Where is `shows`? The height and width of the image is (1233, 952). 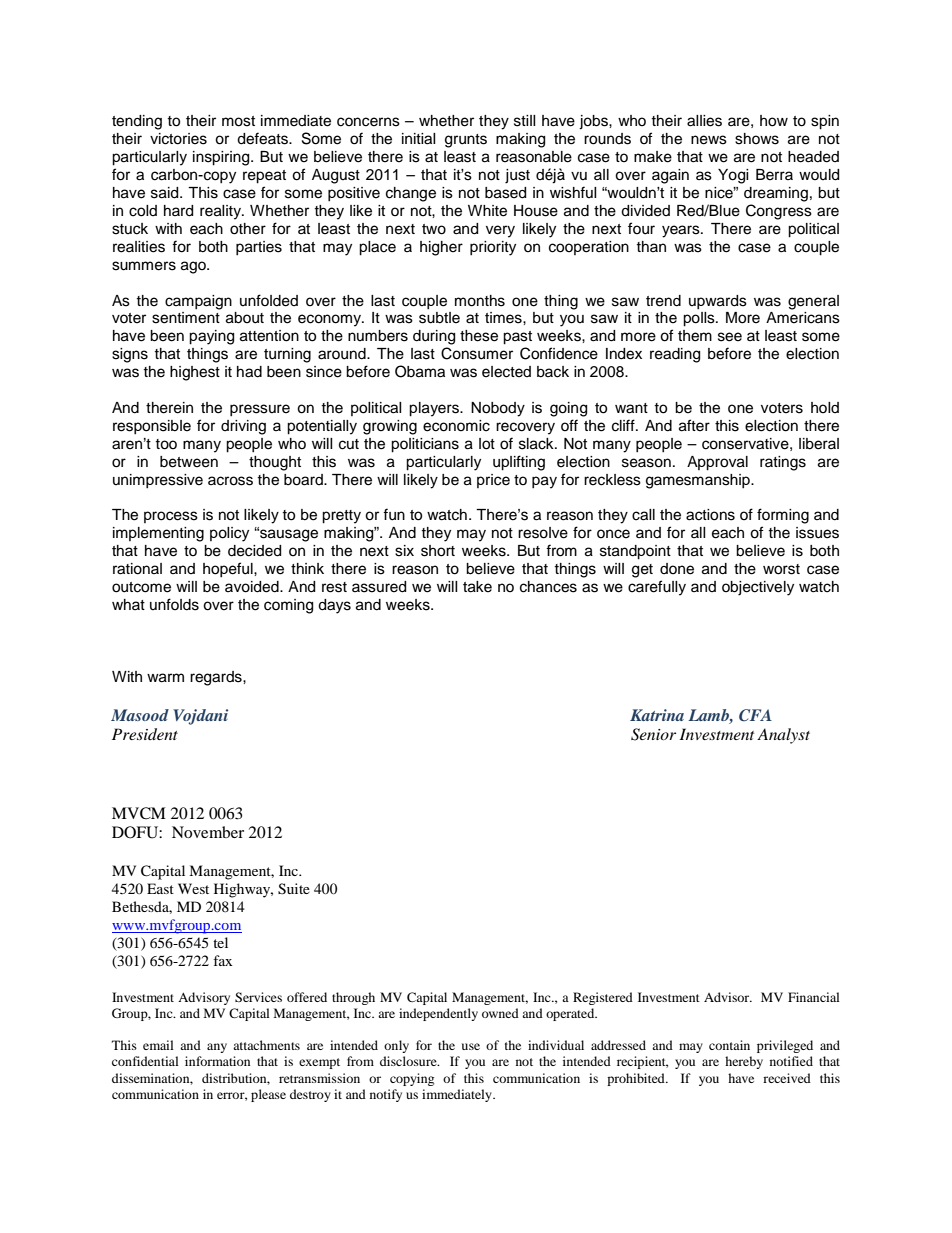 shows is located at coordinates (757, 139).
